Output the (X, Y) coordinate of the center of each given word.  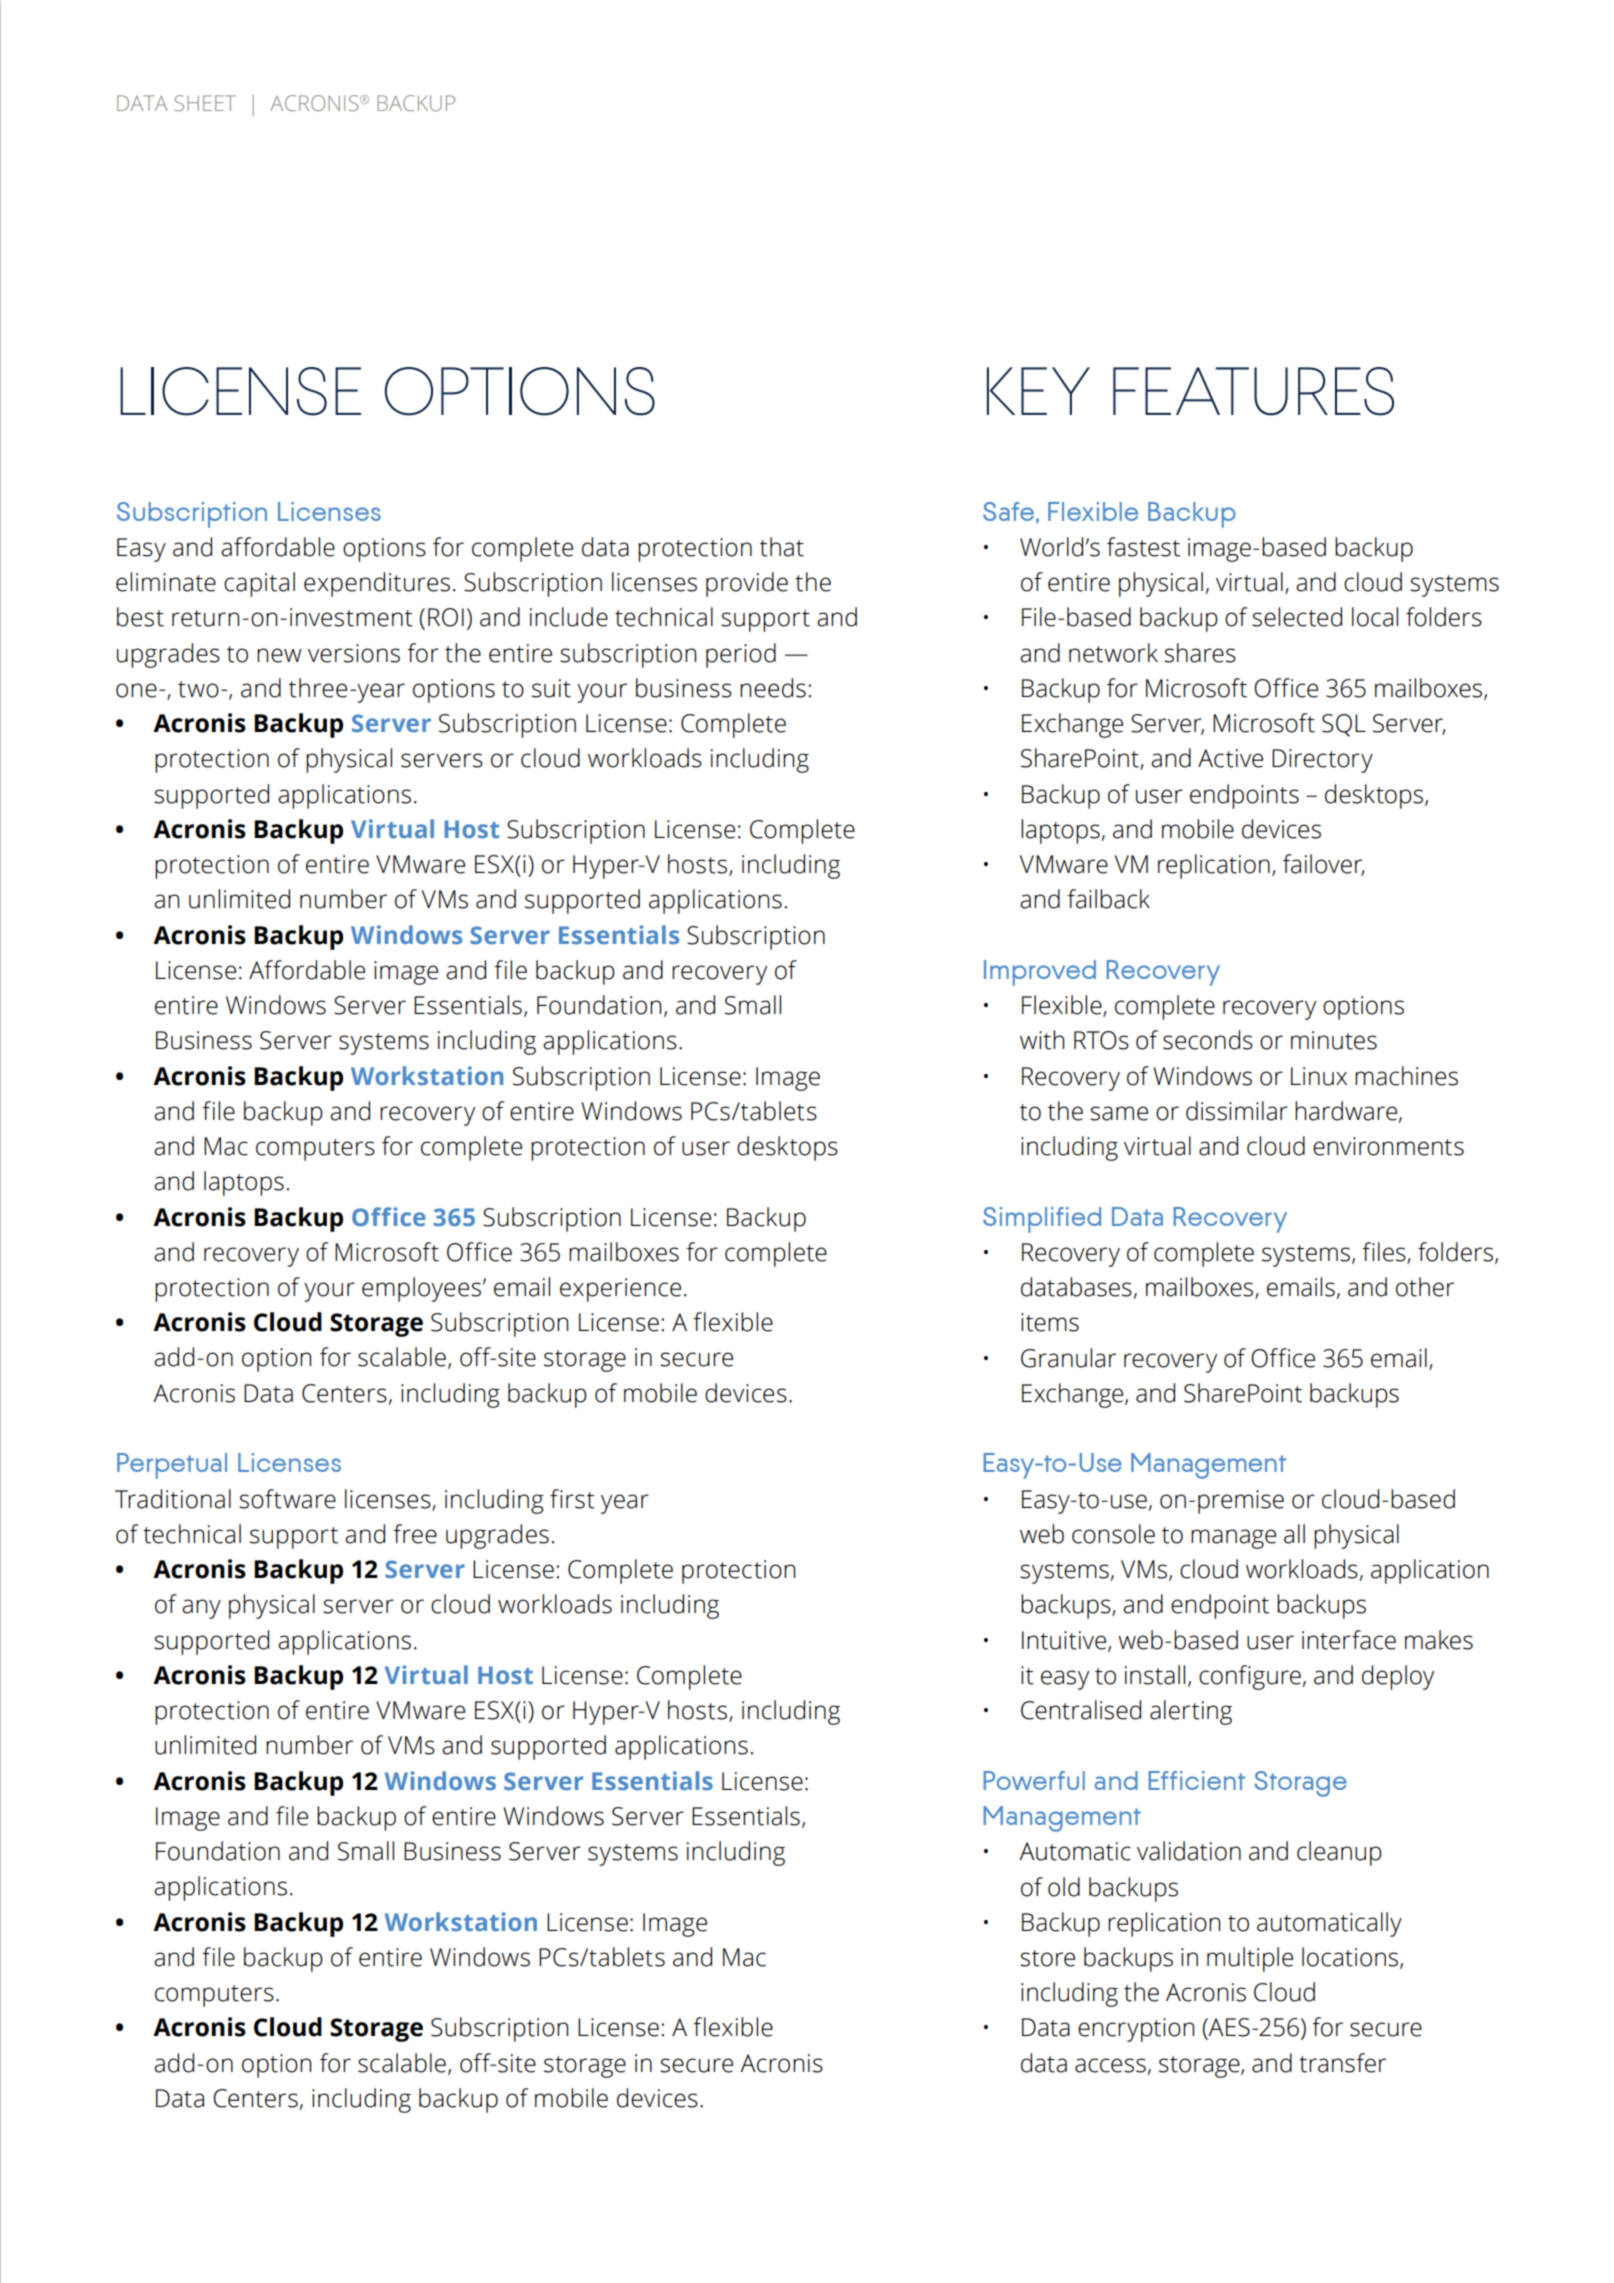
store (1047, 1958)
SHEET (205, 103)
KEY (1038, 391)
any (201, 1609)
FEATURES (1253, 391)
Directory (1322, 761)
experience (620, 1290)
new (279, 655)
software (287, 1499)
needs (773, 688)
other (1425, 1287)
